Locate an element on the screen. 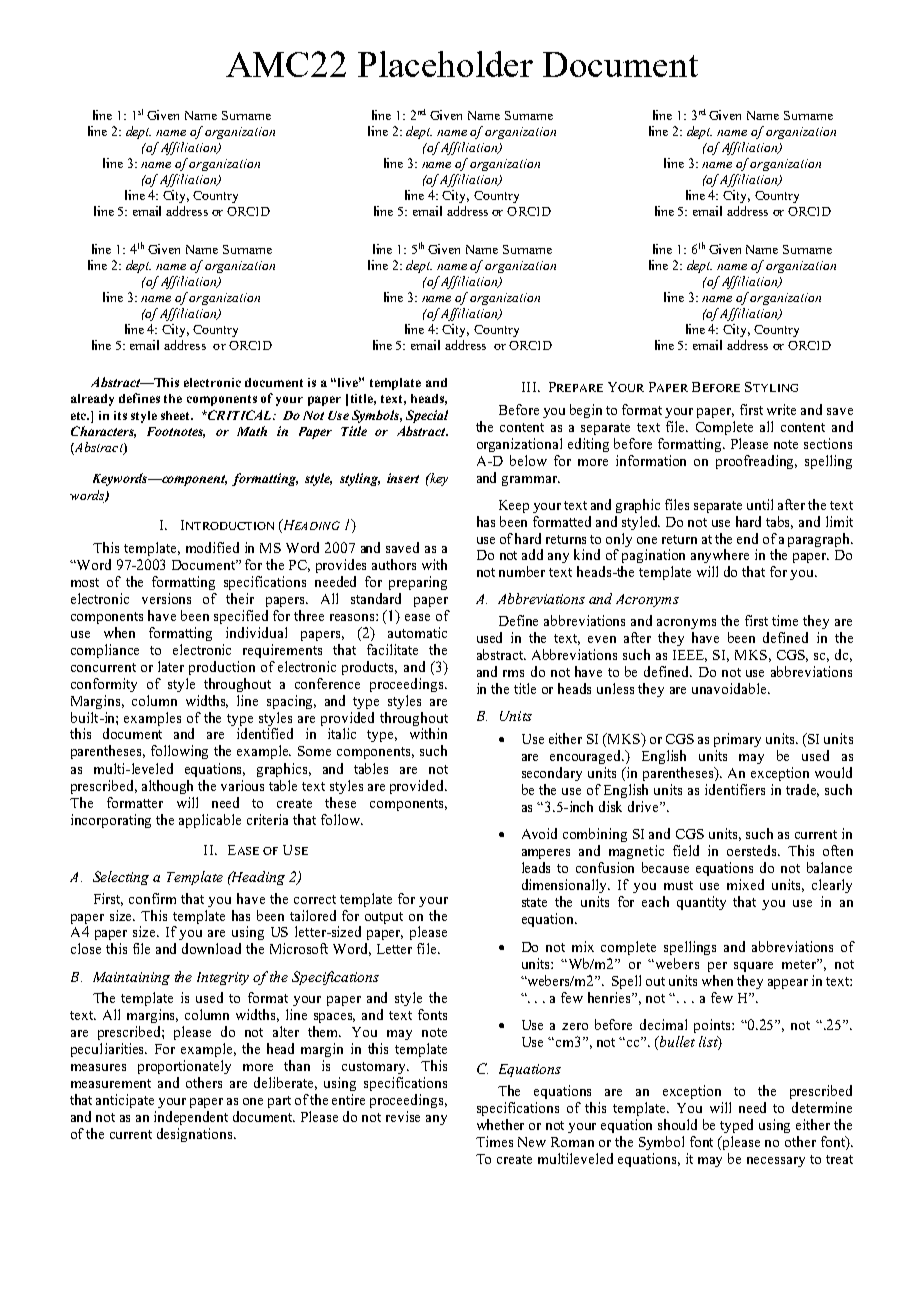  mixed is located at coordinates (745, 884).
